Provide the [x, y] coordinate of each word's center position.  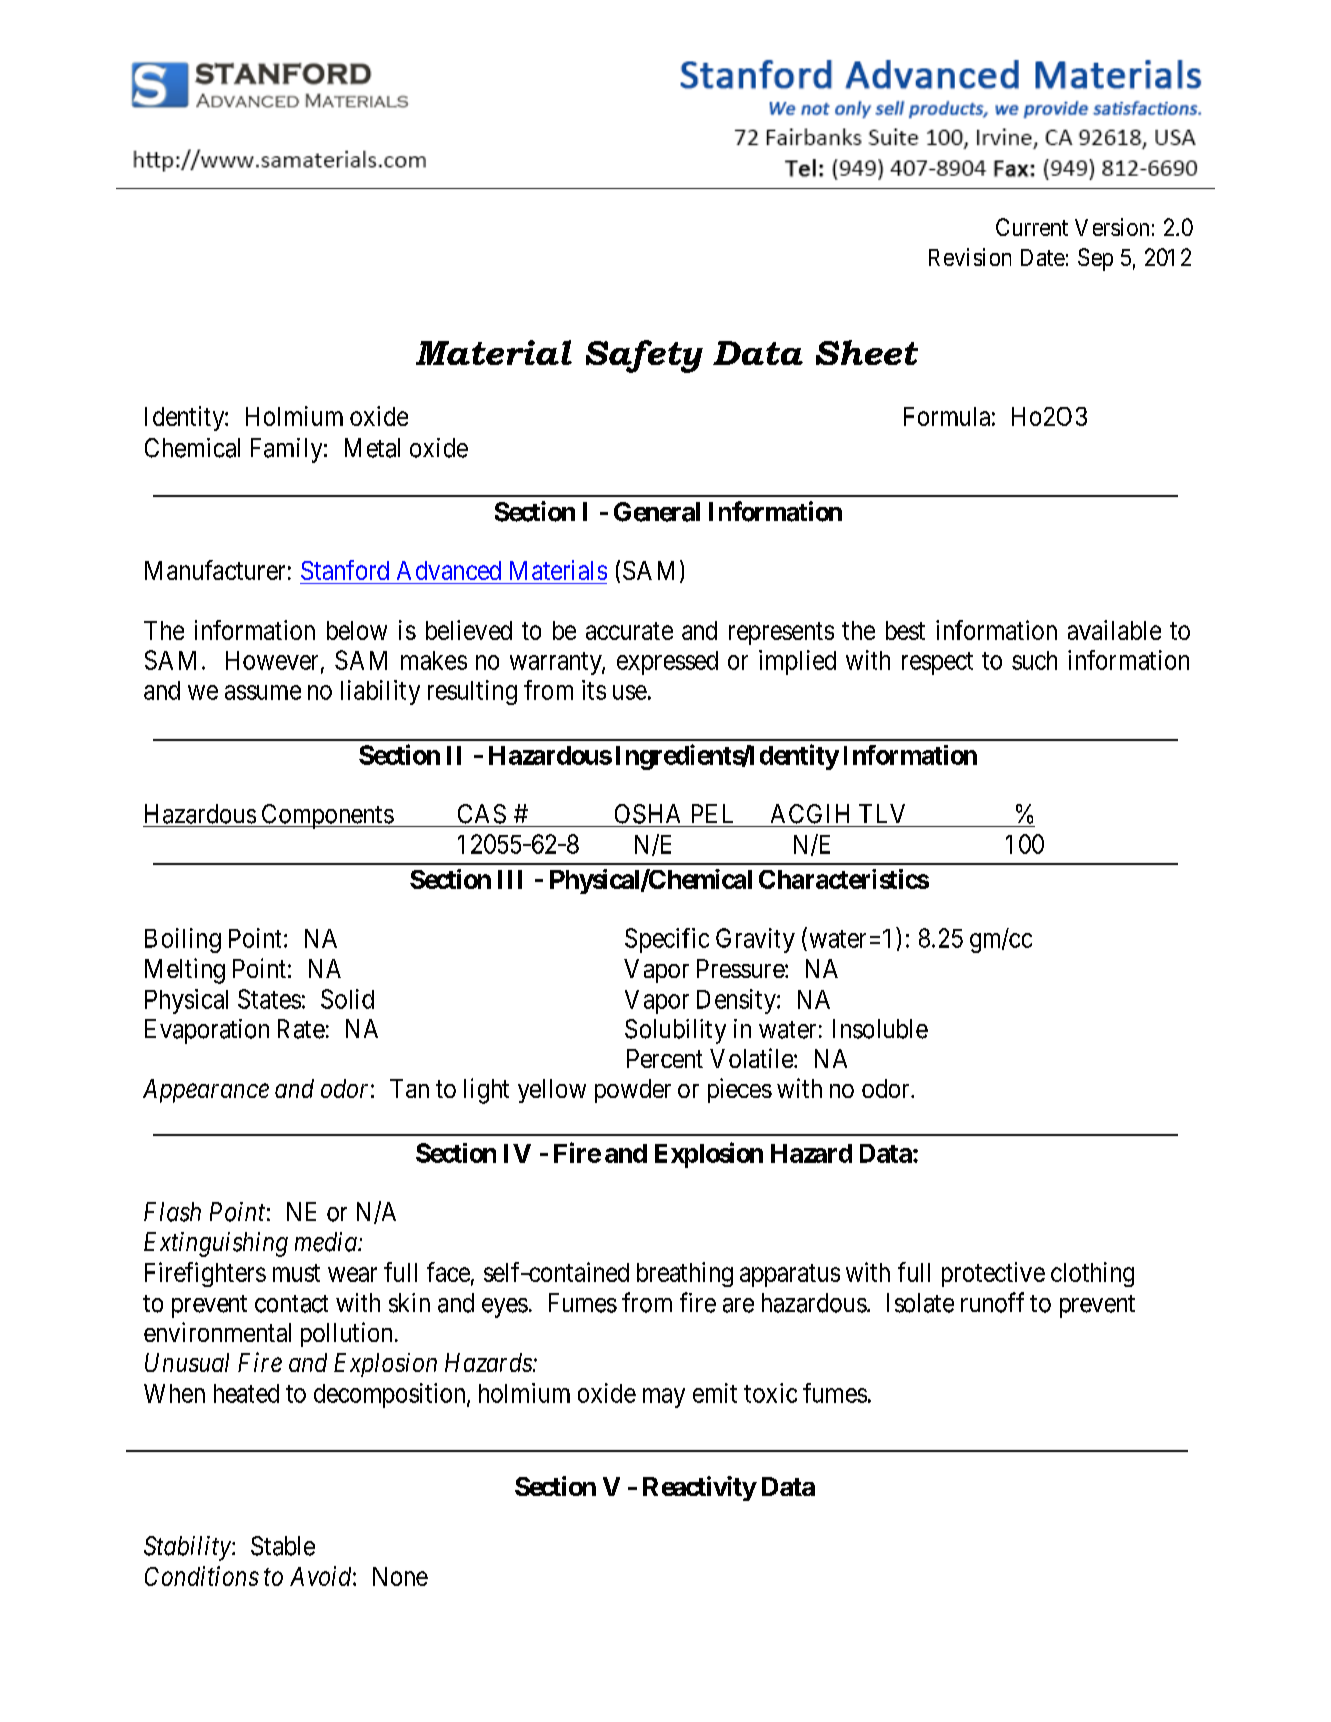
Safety [644, 356]
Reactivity [700, 1488]
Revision [970, 257]
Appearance [206, 1091]
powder [633, 1091]
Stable [283, 1546]
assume [263, 692]
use [630, 692]
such [1034, 660]
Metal [372, 448]
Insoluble [880, 1029]
